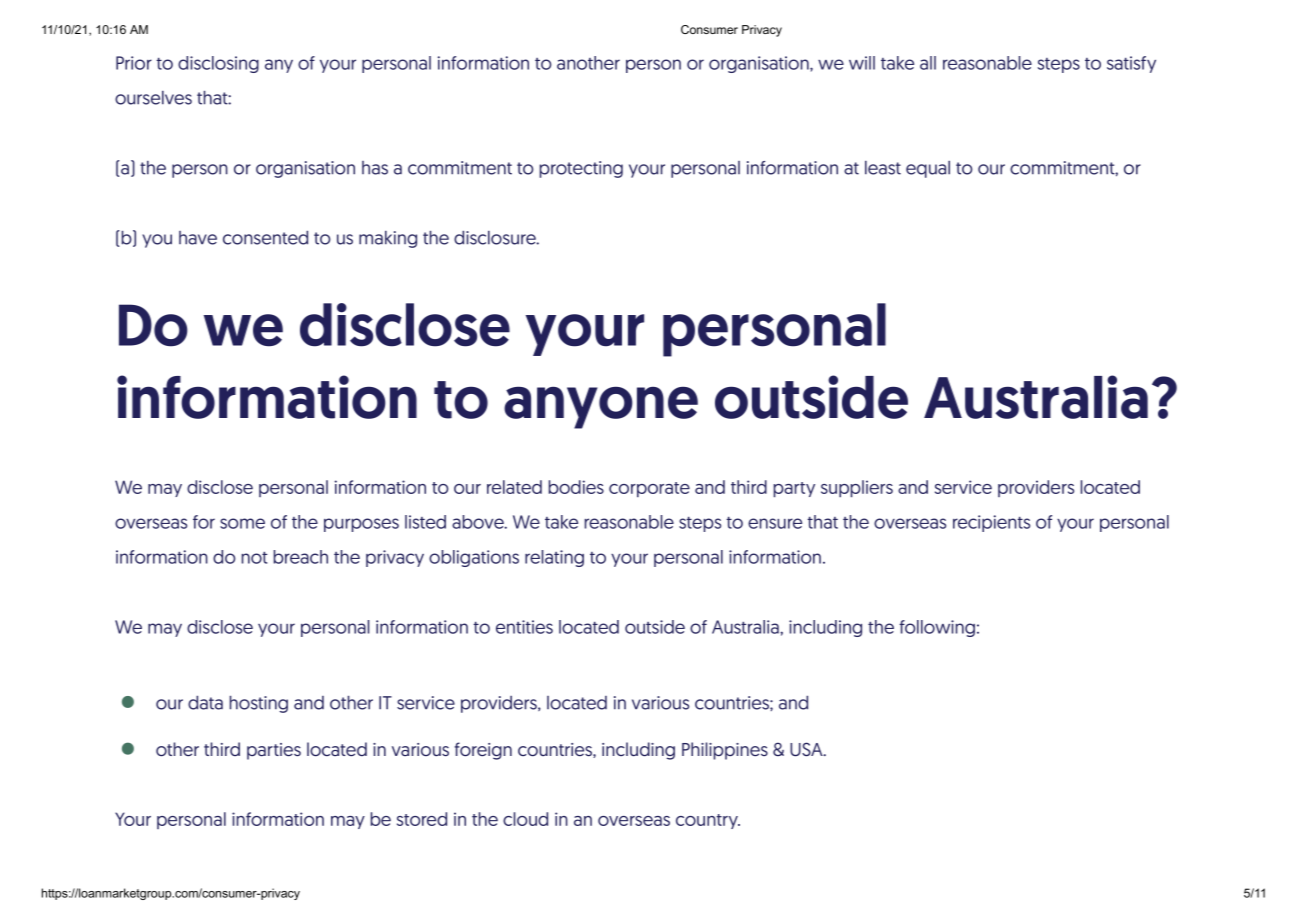 This screenshot has width=1308, height=924. What do you see at coordinates (242, 523) in the screenshot?
I see `some` at bounding box center [242, 523].
